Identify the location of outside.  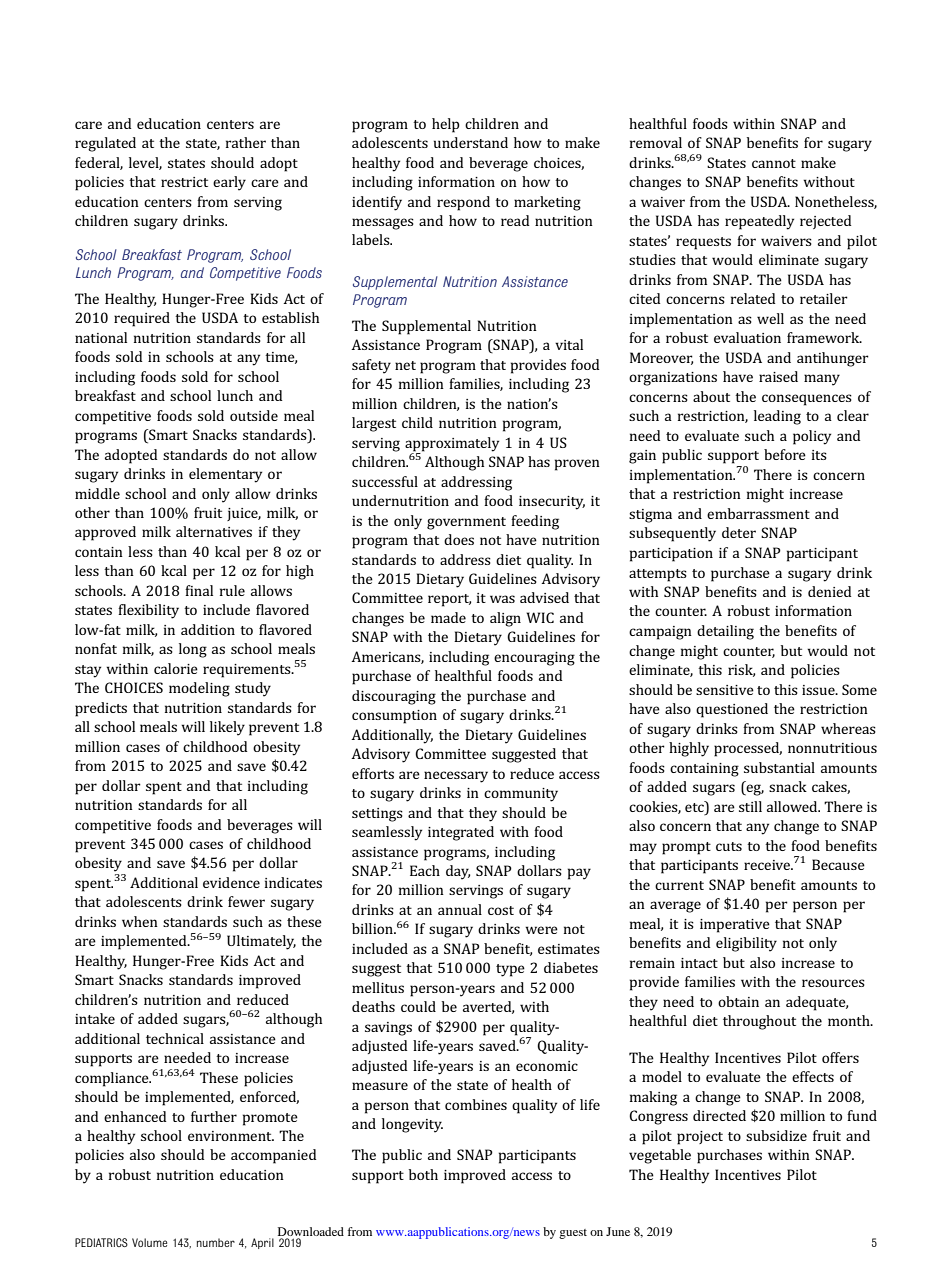
(254, 415).
